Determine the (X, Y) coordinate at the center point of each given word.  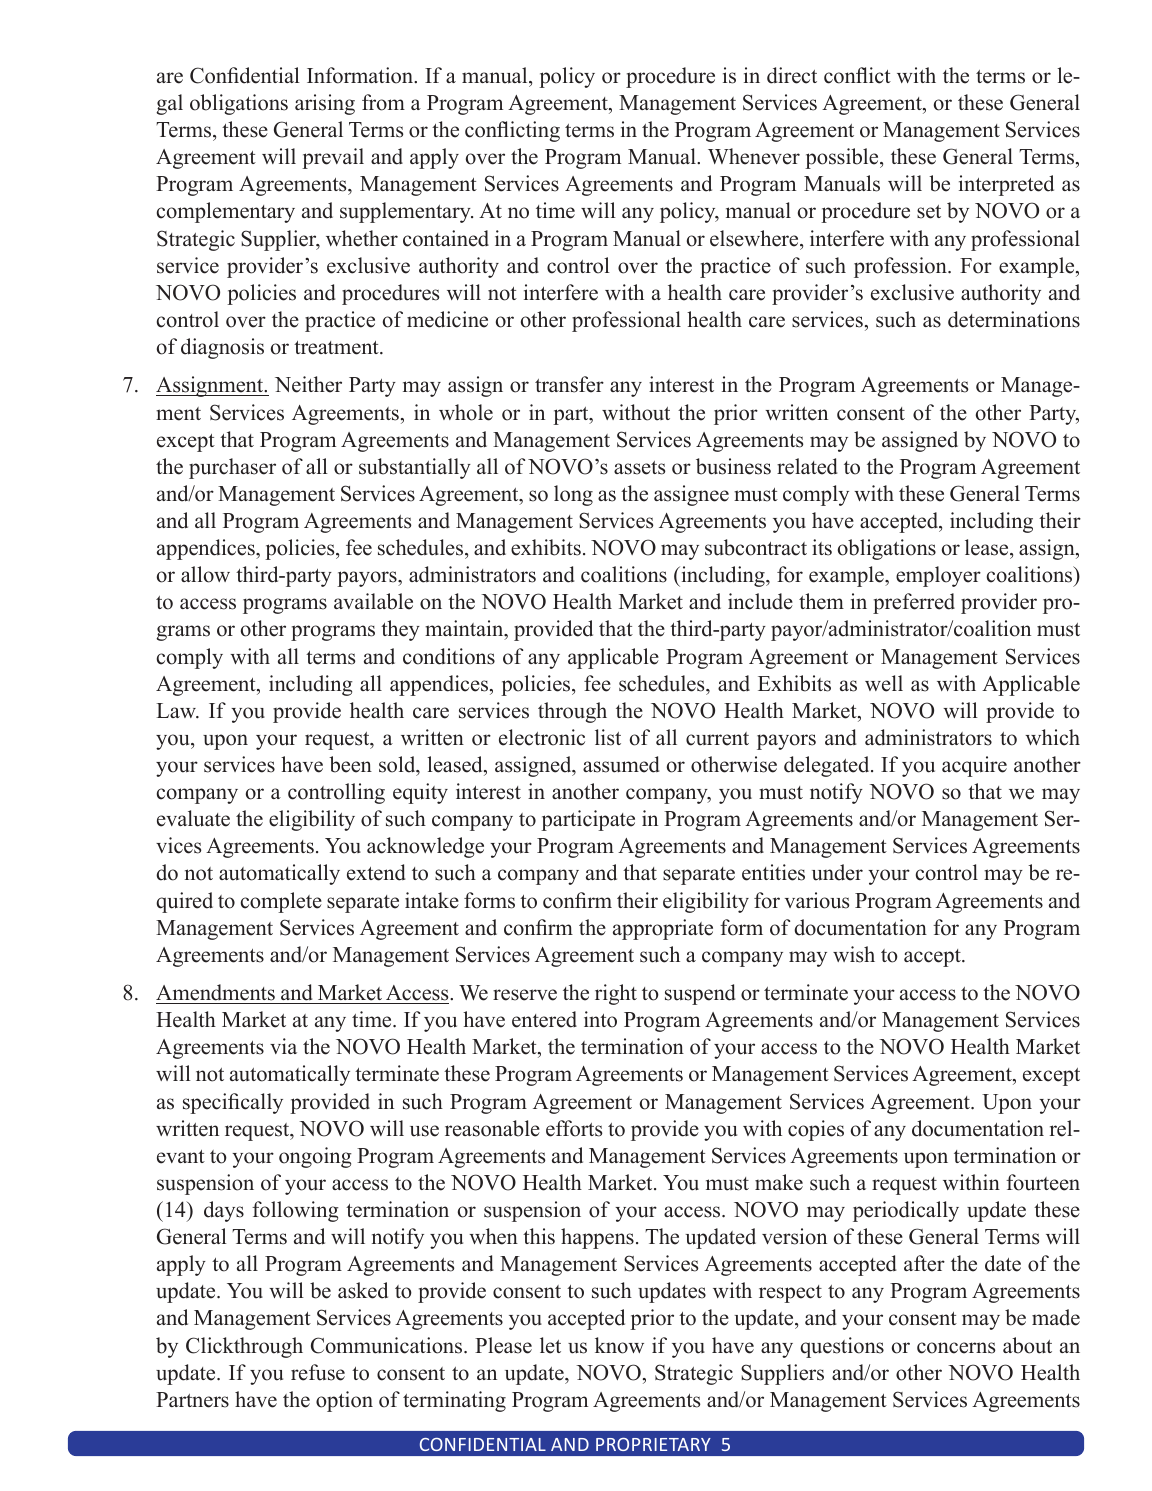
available (373, 601)
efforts (574, 1128)
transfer (569, 384)
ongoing (315, 1157)
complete (281, 902)
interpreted (1006, 185)
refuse (318, 1372)
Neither (308, 384)
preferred (914, 603)
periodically (906, 1211)
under (837, 872)
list (608, 737)
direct (792, 75)
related (807, 466)
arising (325, 104)
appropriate (663, 929)
